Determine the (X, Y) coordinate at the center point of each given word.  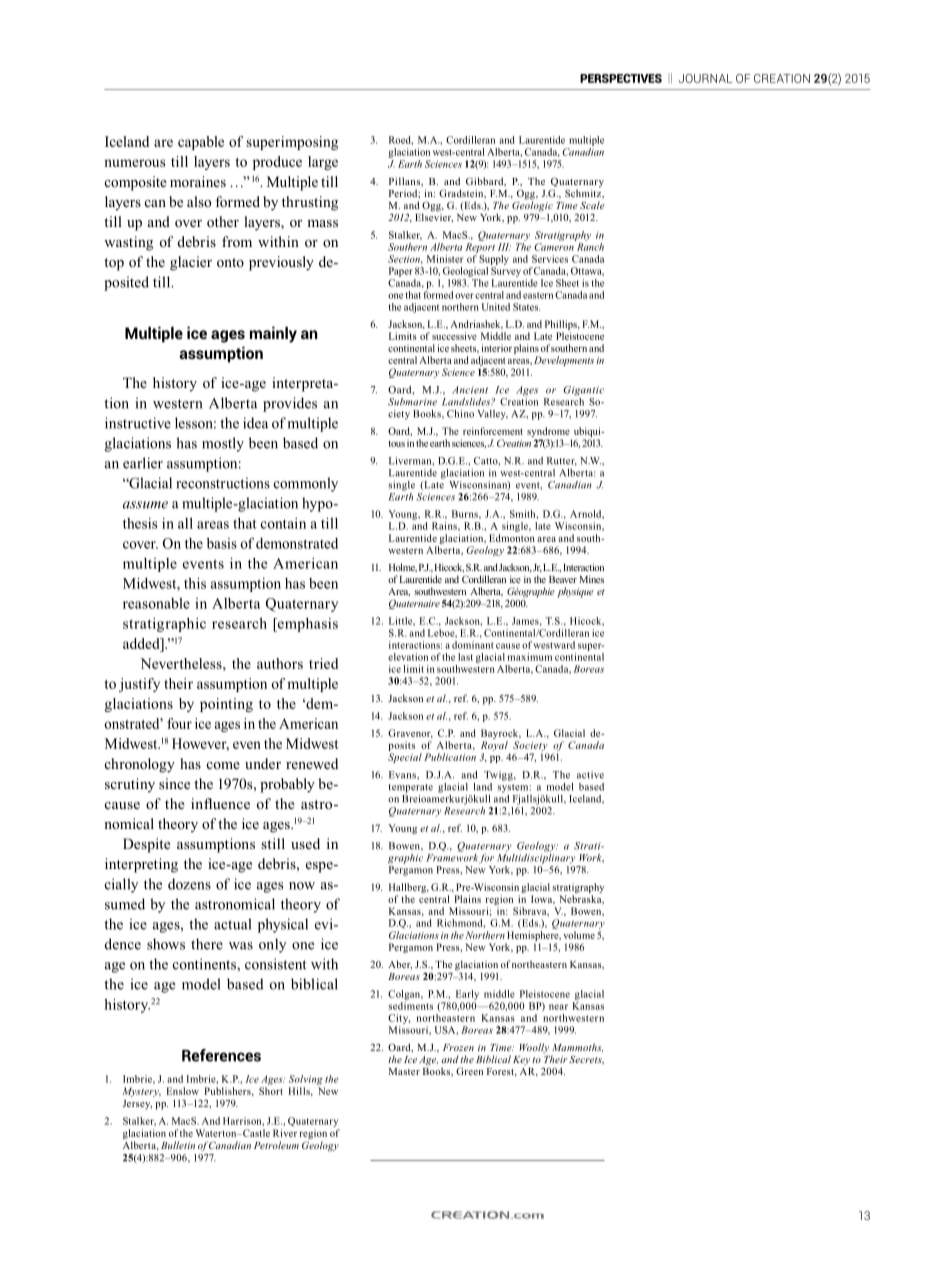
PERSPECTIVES (621, 78)
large (323, 163)
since (174, 783)
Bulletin (178, 1145)
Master (404, 1071)
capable (201, 143)
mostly (223, 444)
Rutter (562, 461)
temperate (410, 788)
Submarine (412, 402)
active (590, 775)
